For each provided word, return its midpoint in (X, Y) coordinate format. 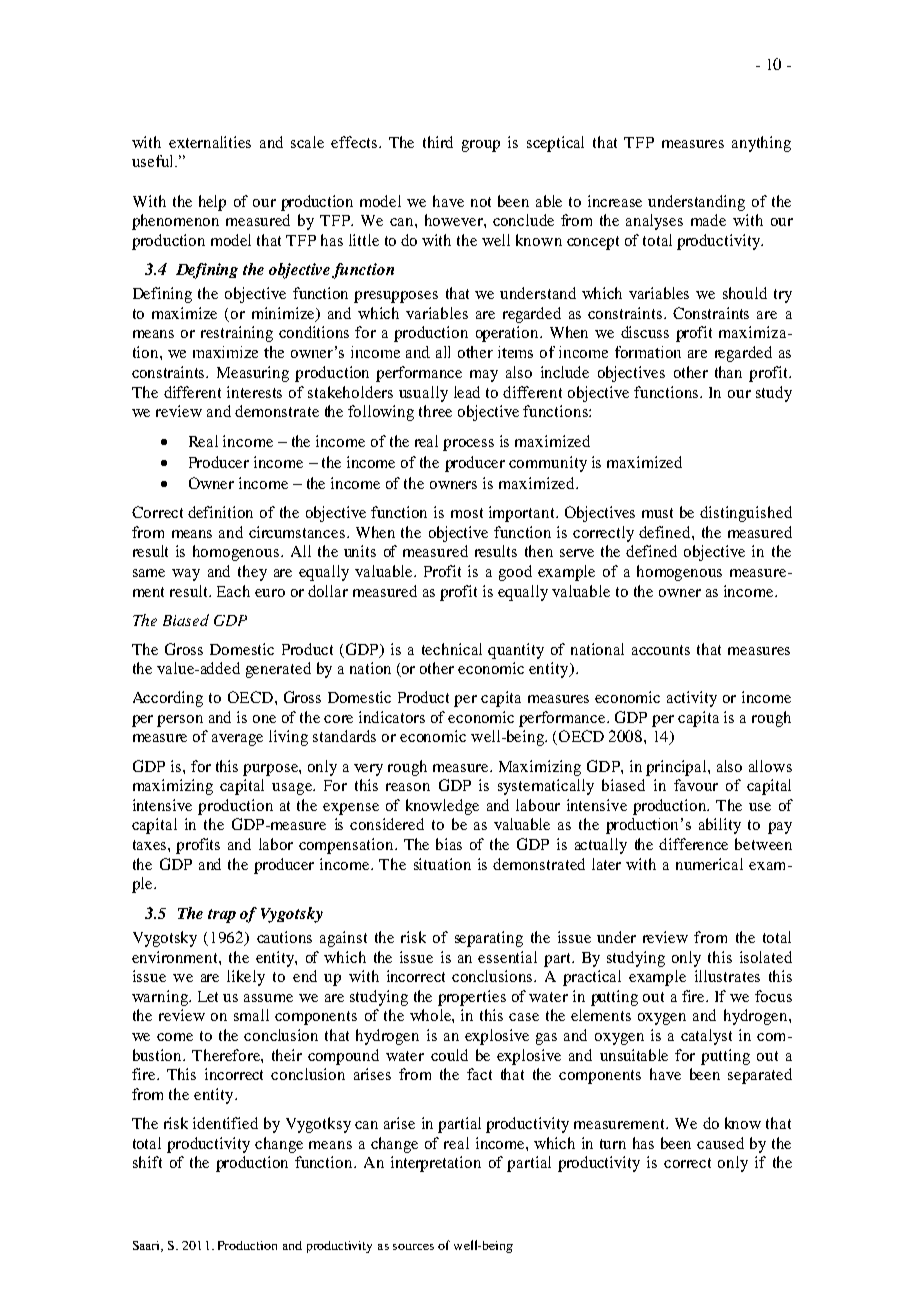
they (252, 573)
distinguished (746, 514)
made (708, 220)
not (481, 202)
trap (222, 916)
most (467, 513)
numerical (709, 864)
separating (489, 939)
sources (413, 1247)
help (212, 203)
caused (720, 1143)
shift (147, 1162)
